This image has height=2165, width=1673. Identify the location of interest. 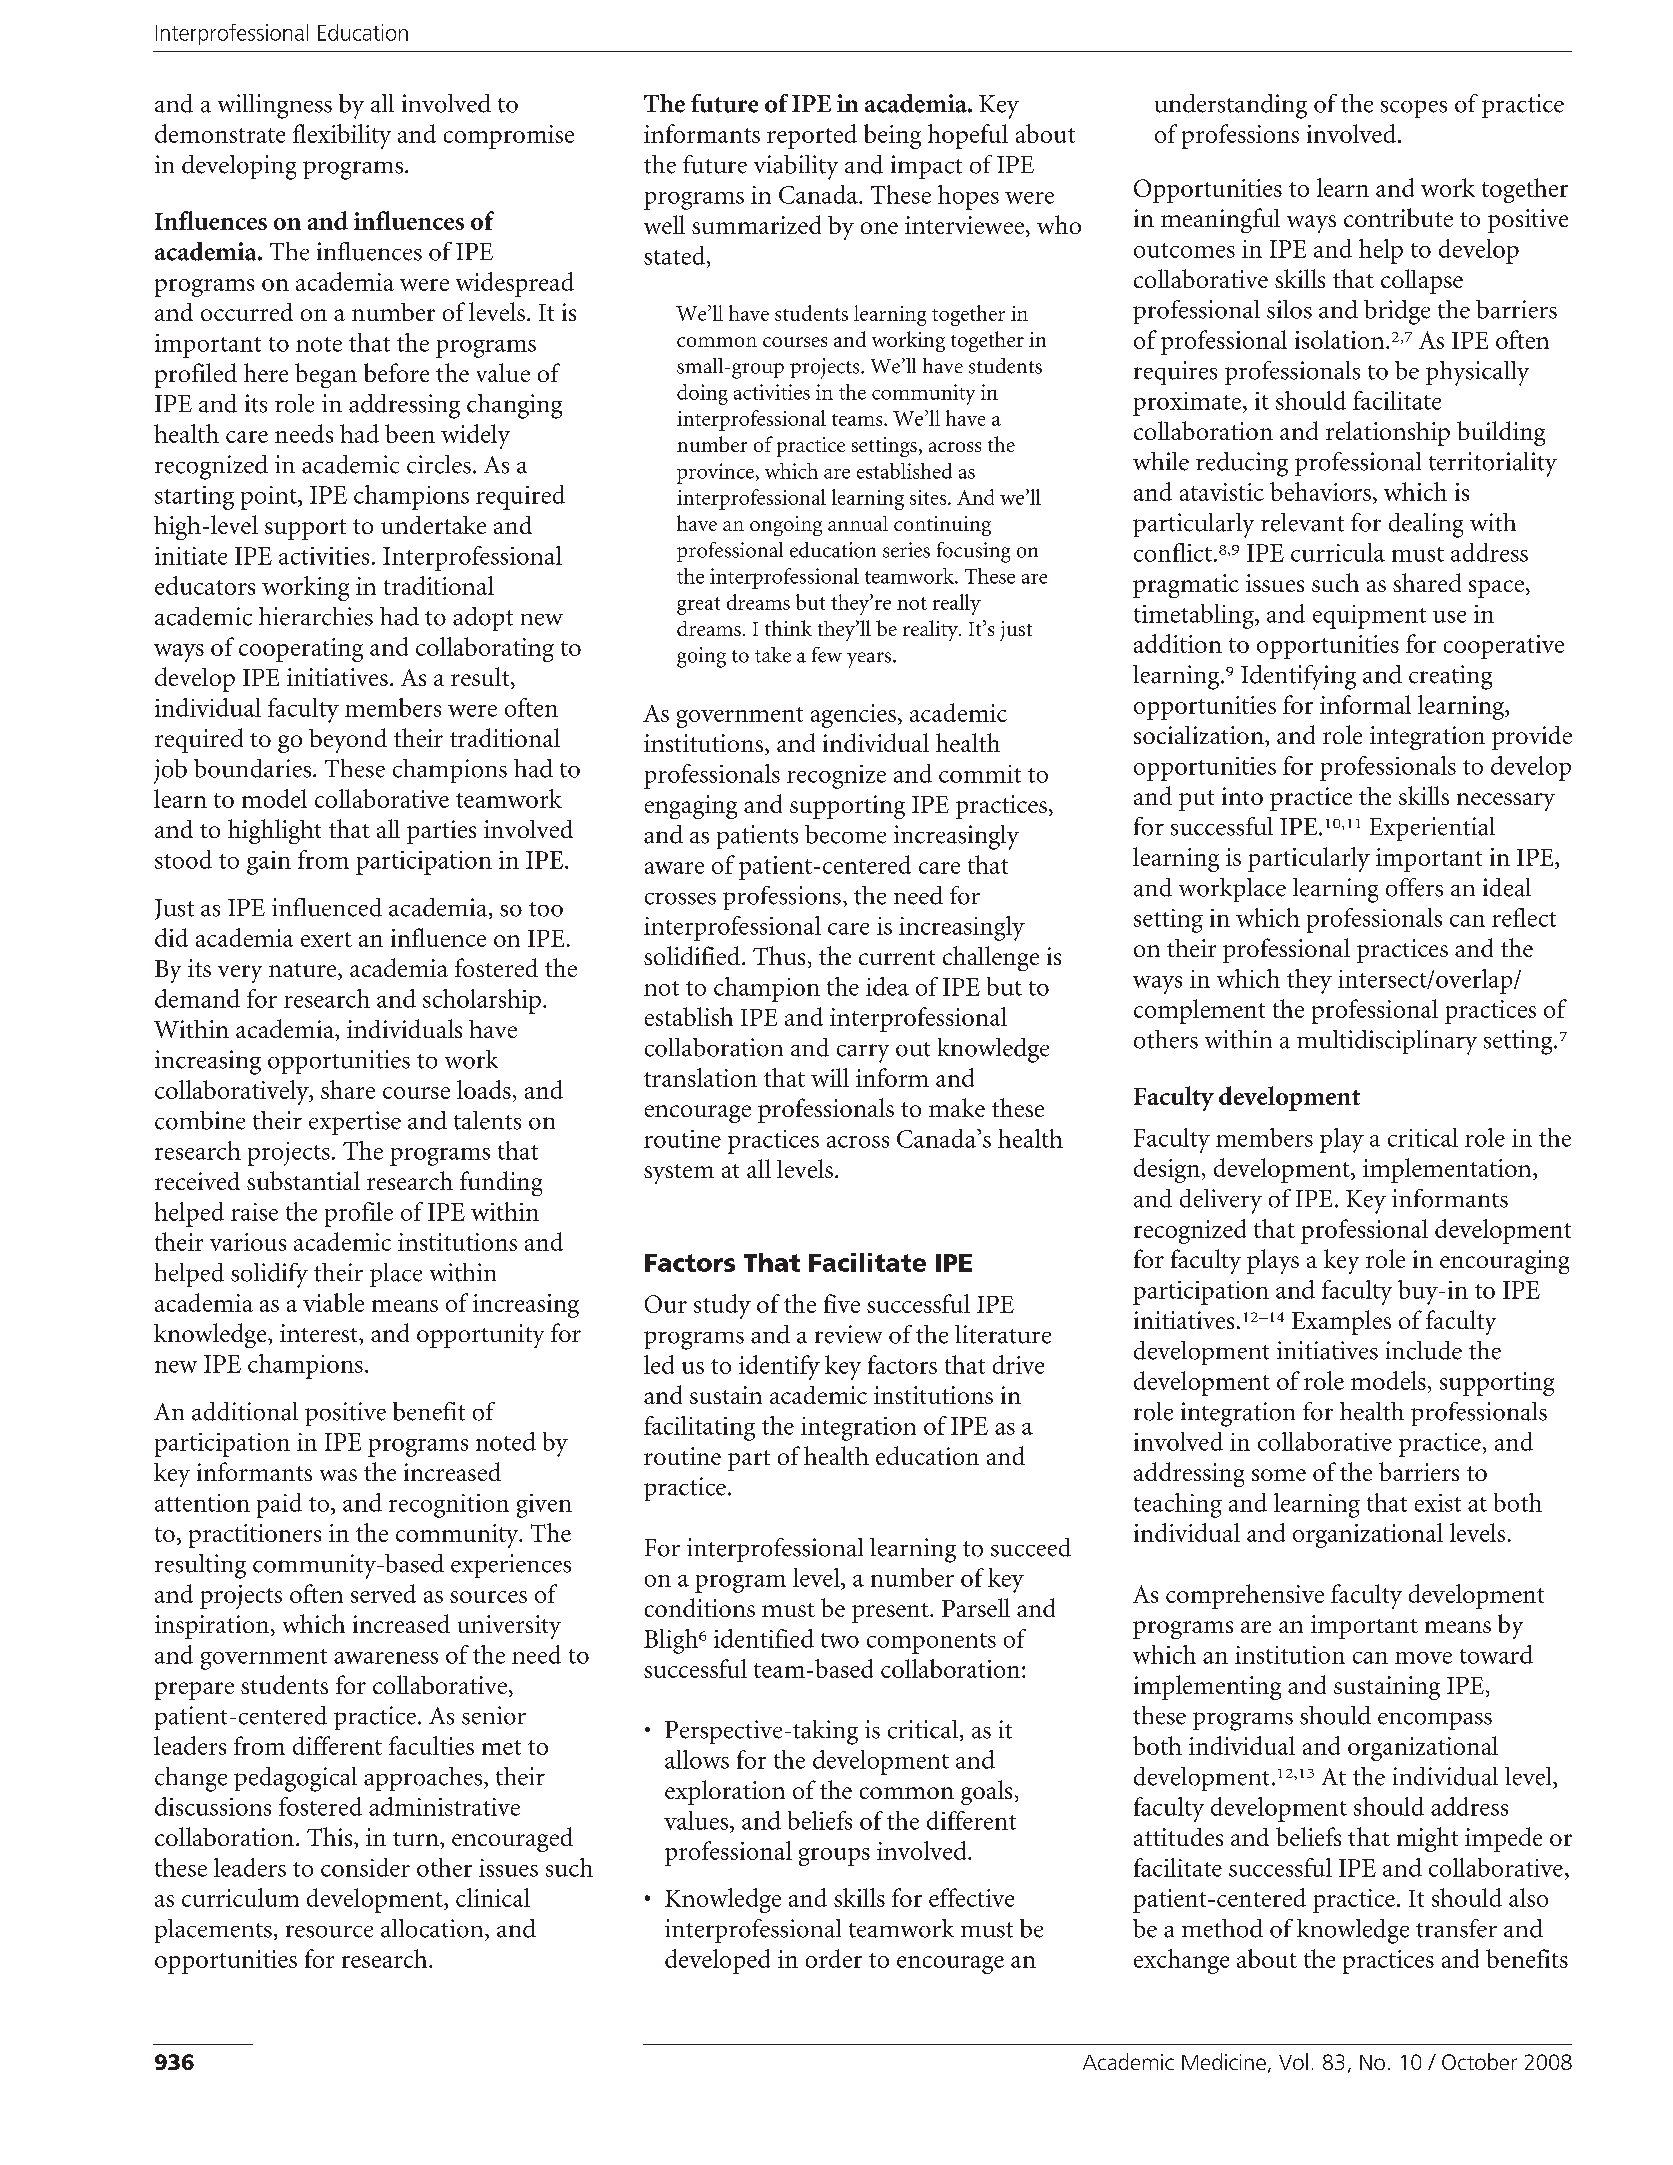
(320, 1333).
